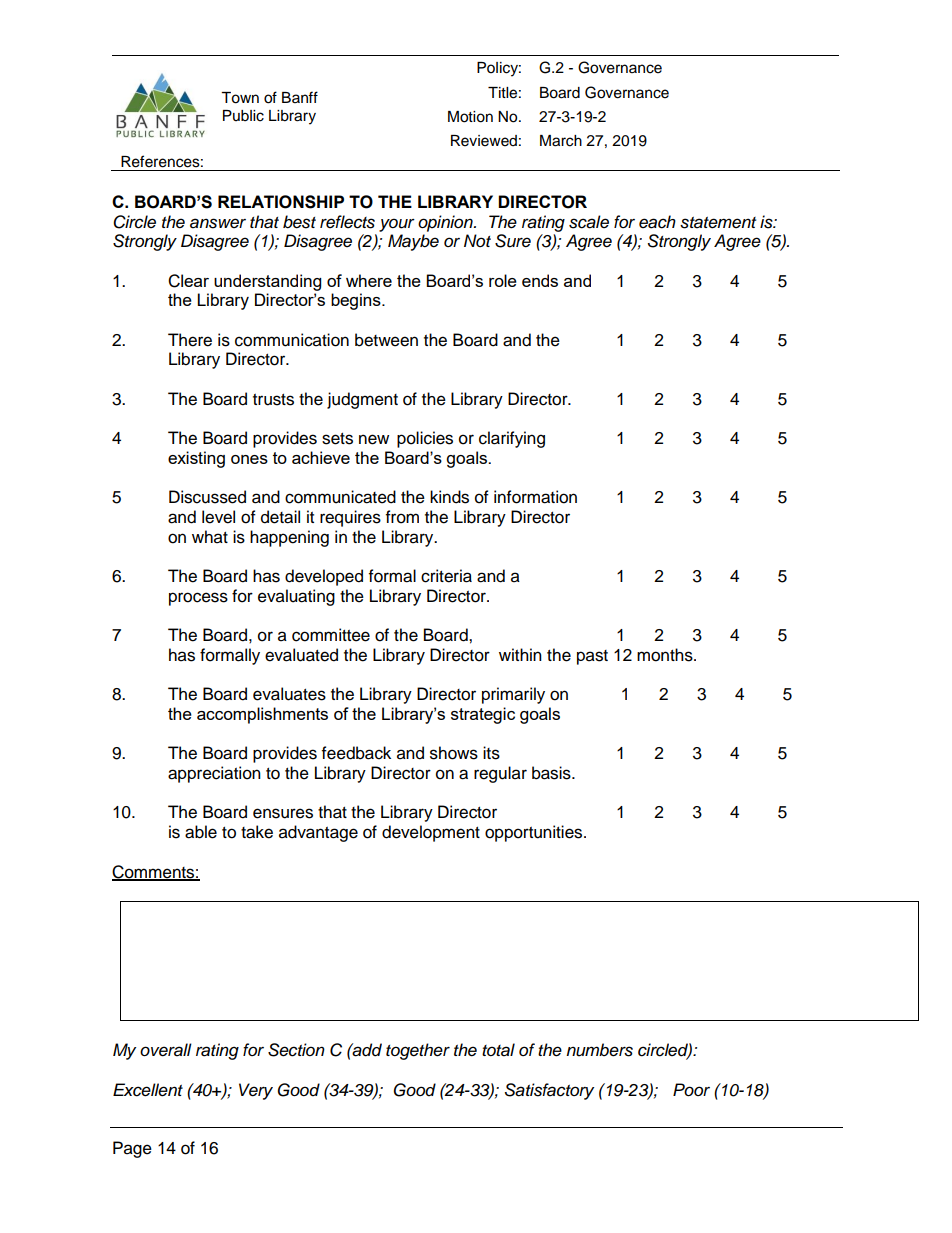  Describe the element at coordinates (201, 832) in the page. I see `able` at that location.
